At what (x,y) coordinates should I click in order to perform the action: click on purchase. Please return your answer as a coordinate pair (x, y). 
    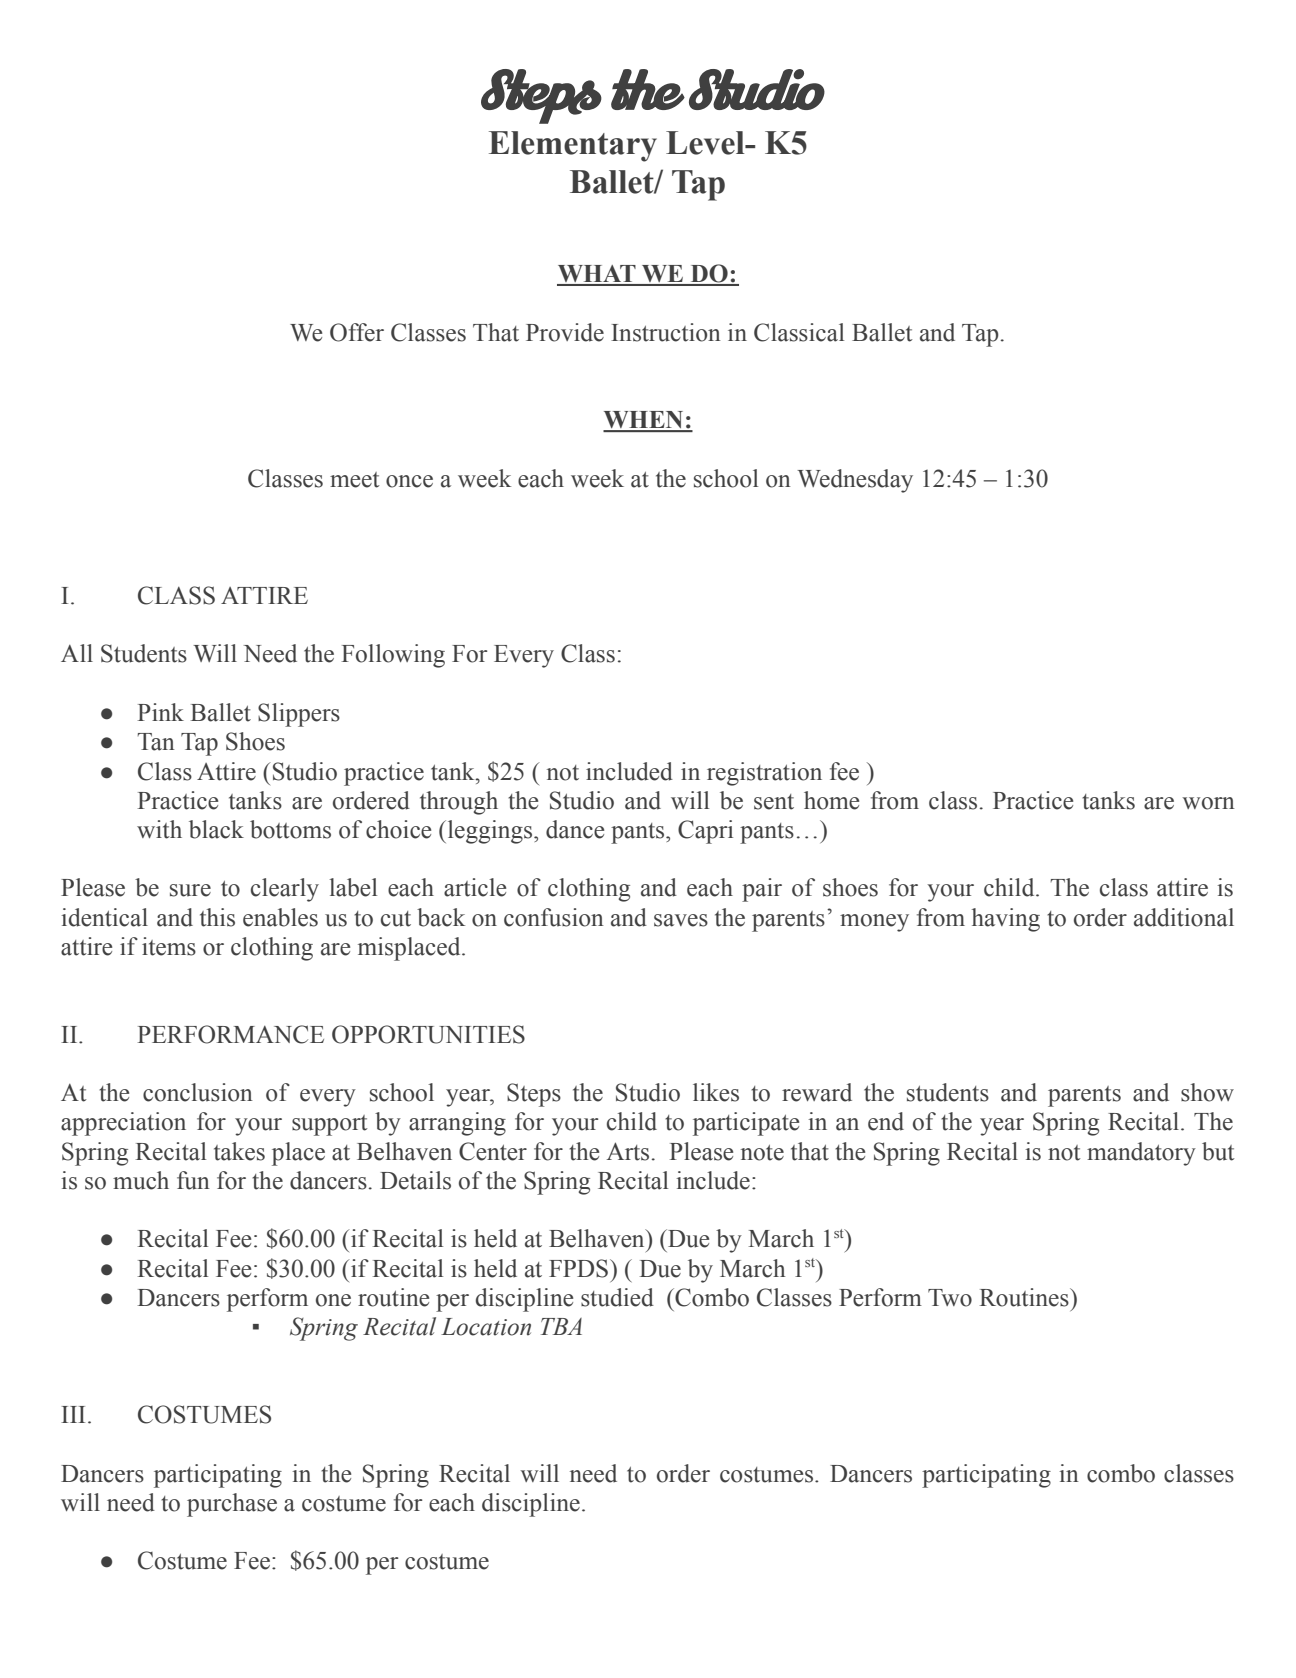
    Looking at the image, I should click on (232, 1505).
